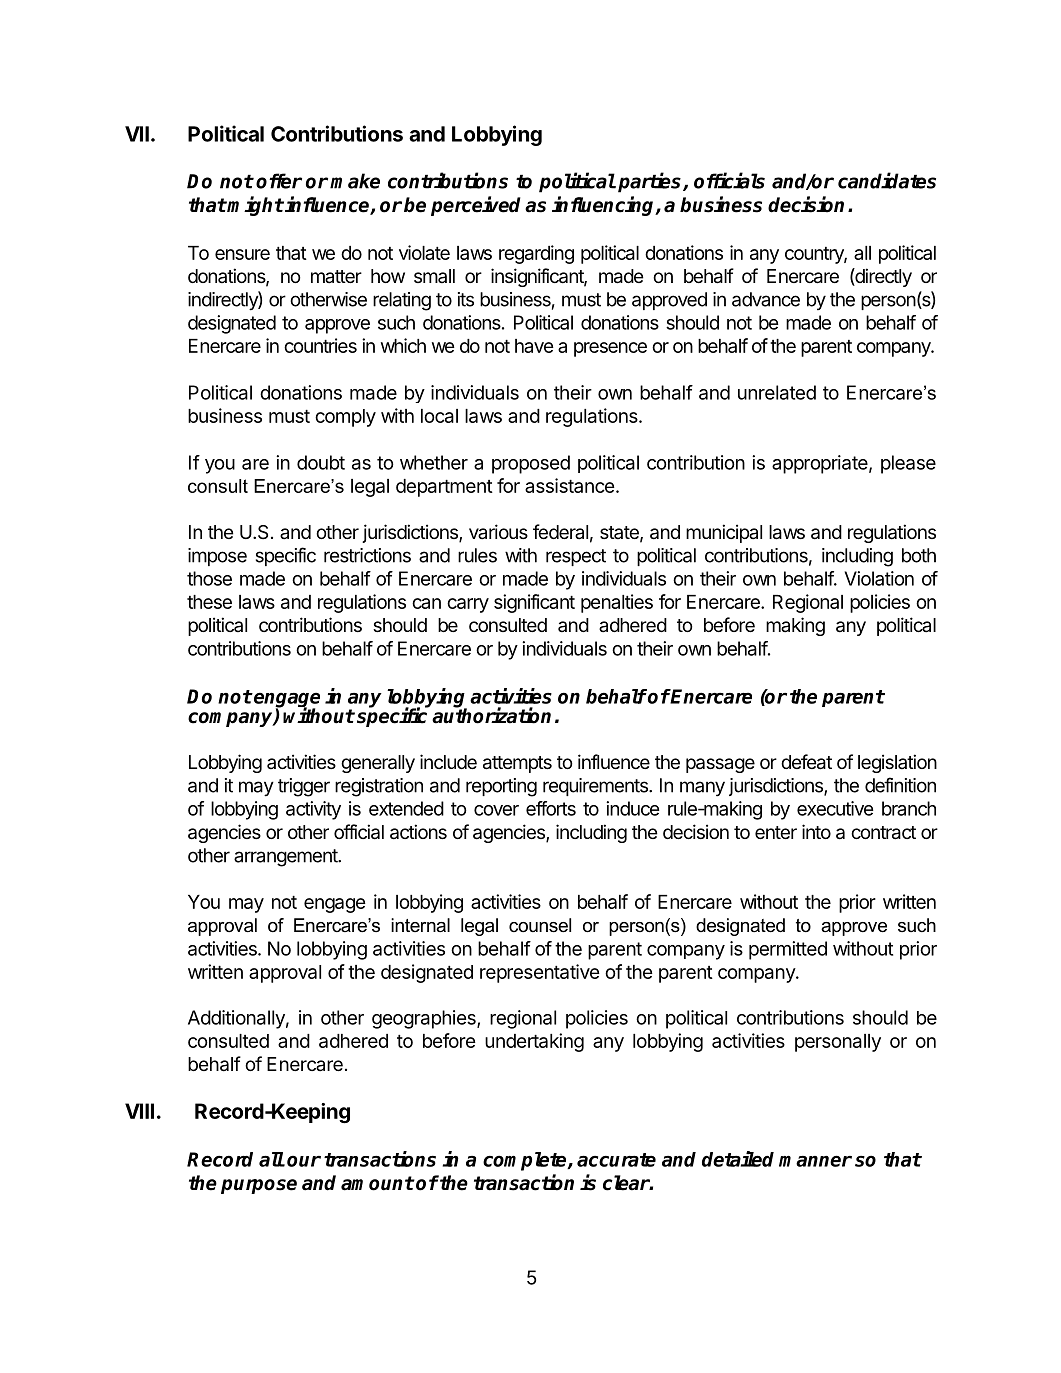  What do you see at coordinates (887, 180) in the page?
I see `candidates` at bounding box center [887, 180].
